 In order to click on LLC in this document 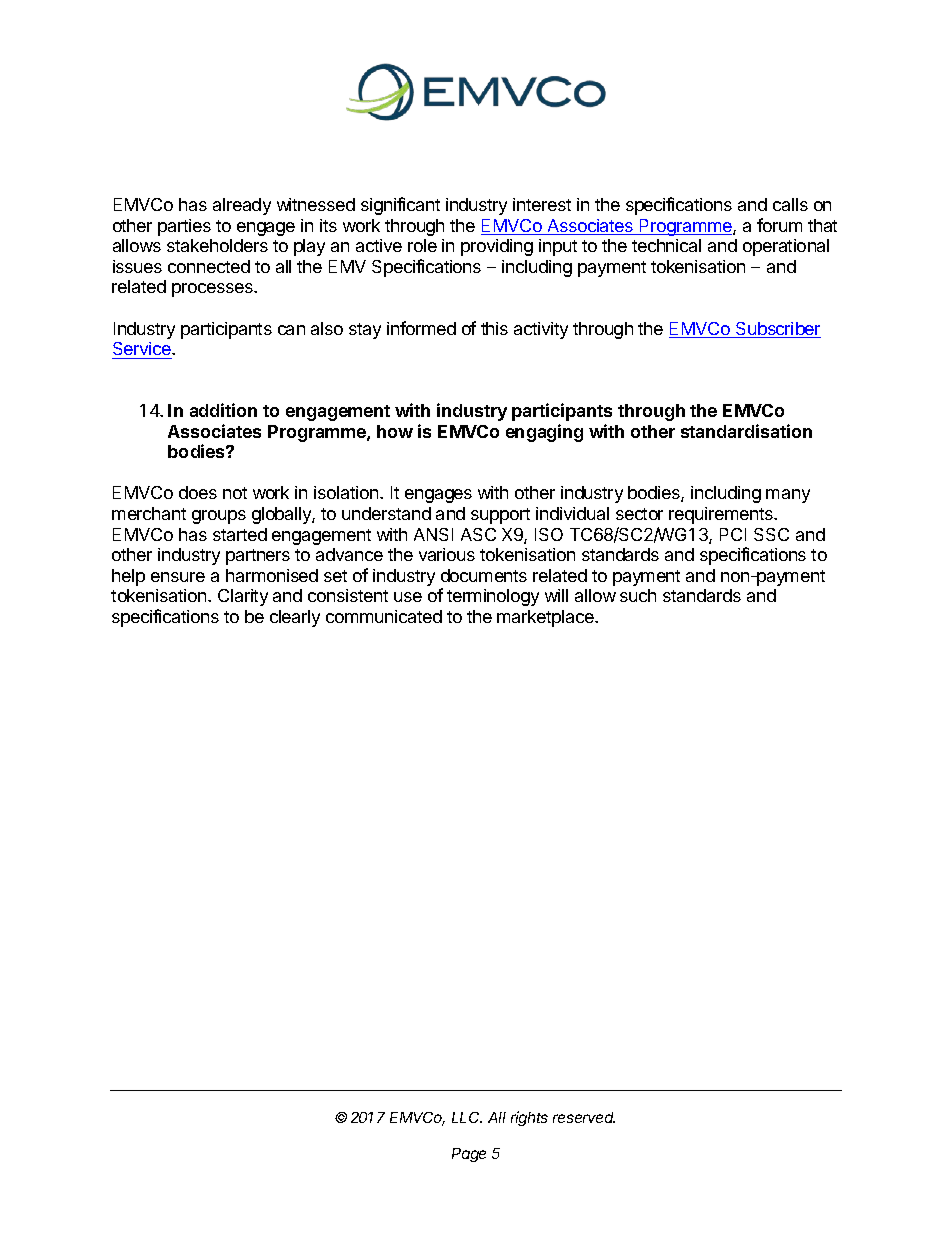, I will do `click(467, 1117)`.
